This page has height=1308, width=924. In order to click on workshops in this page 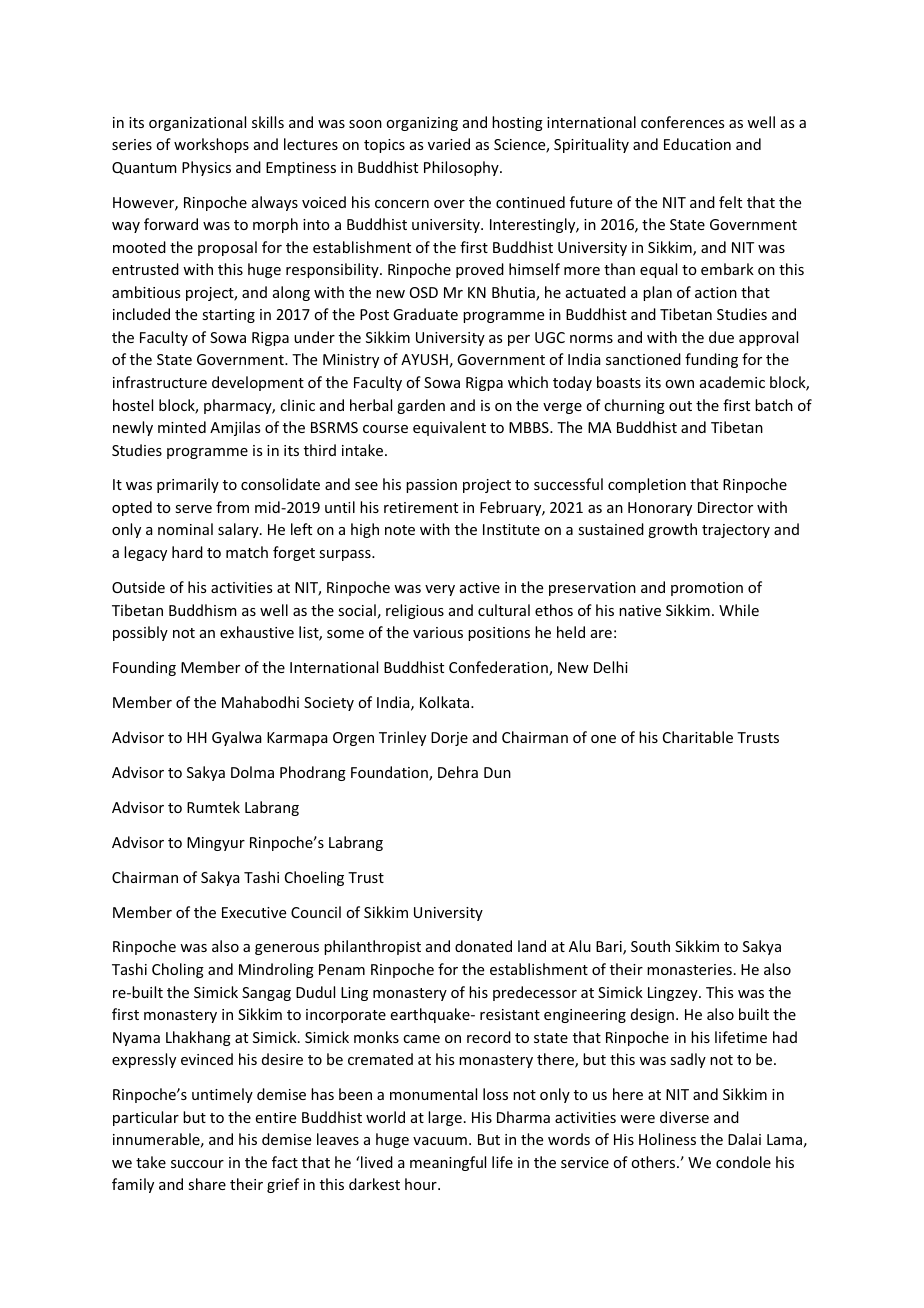, I will do `click(211, 145)`.
